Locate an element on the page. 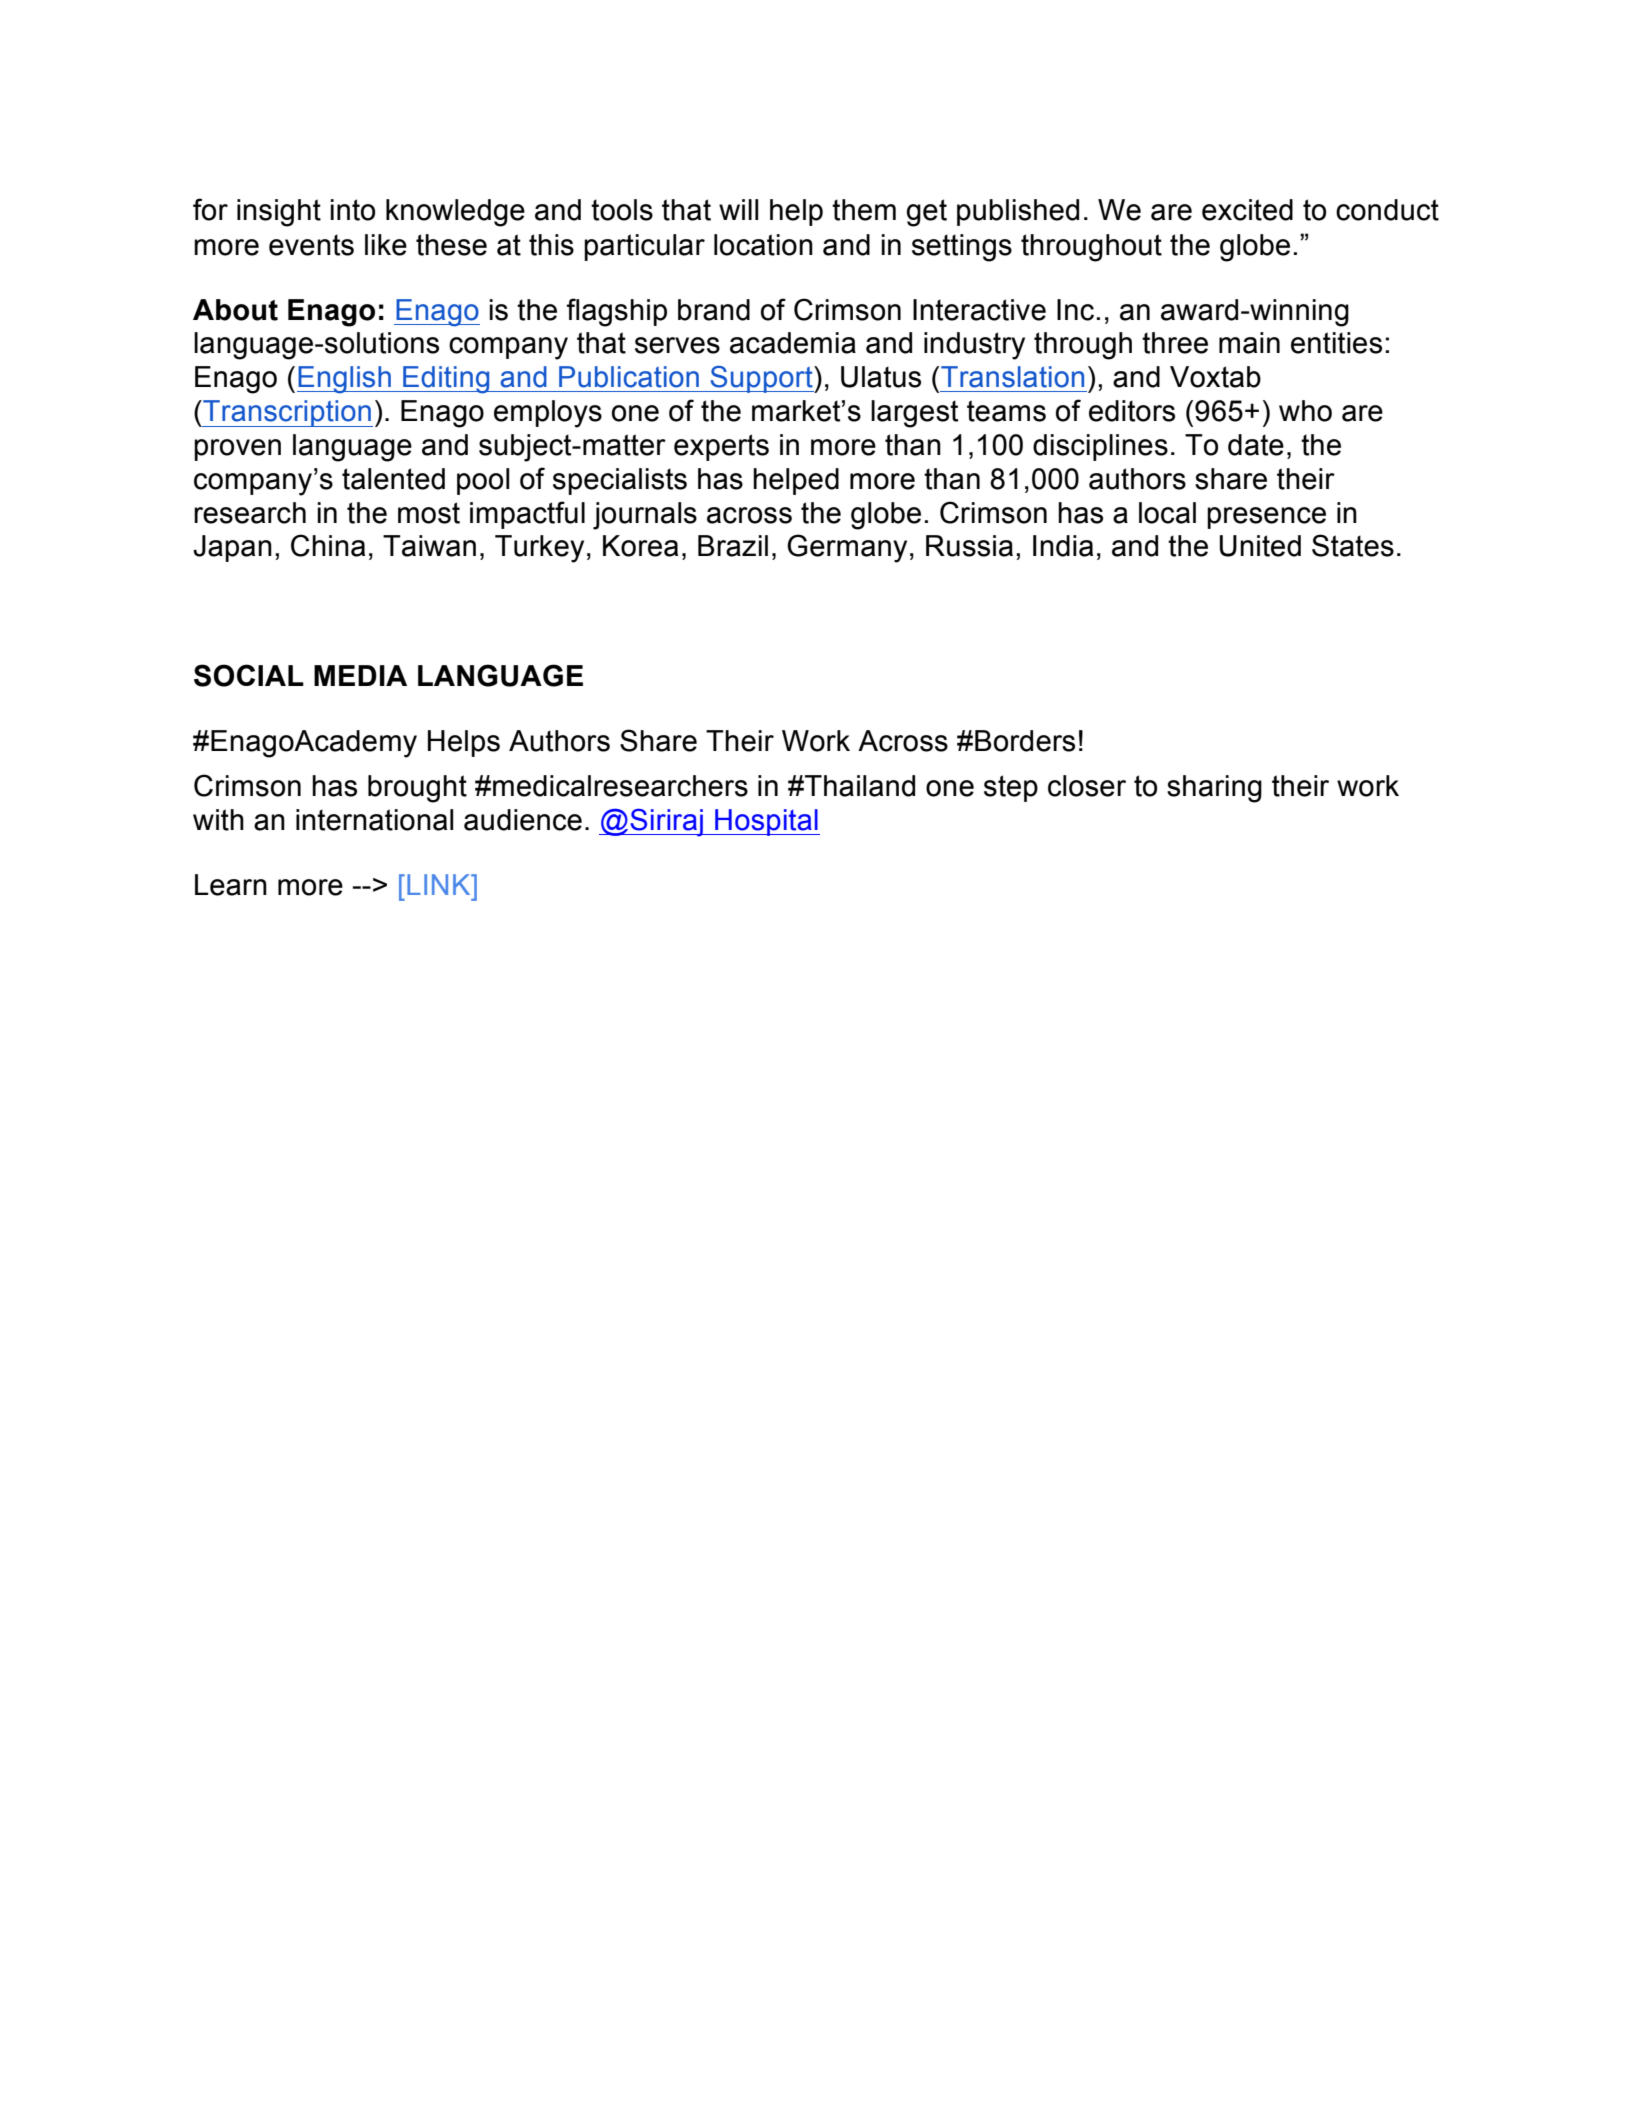 The width and height of the page is (1641, 2124). MEDIA is located at coordinates (360, 675).
